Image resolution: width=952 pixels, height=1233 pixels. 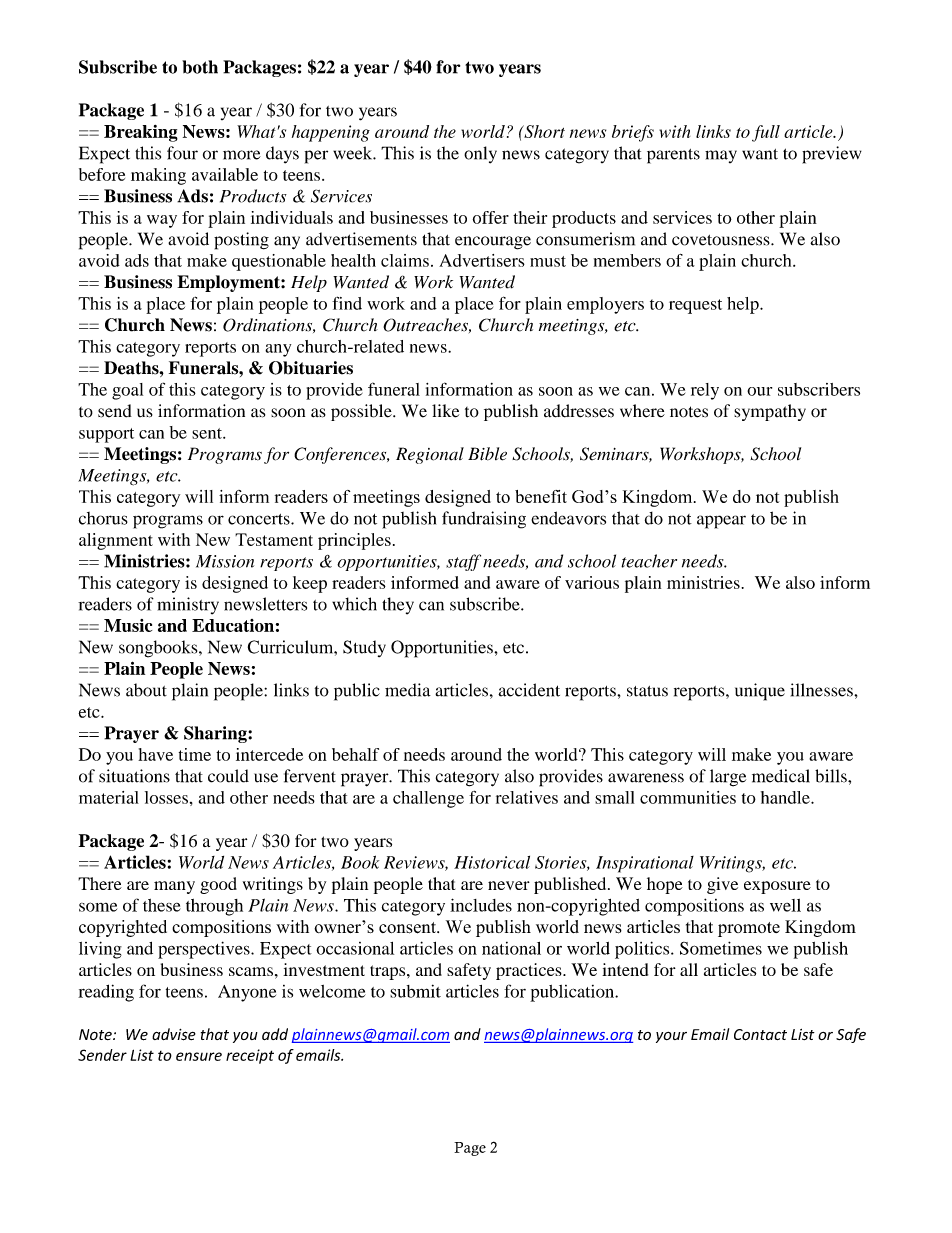 What do you see at coordinates (722, 885) in the document?
I see `give` at bounding box center [722, 885].
